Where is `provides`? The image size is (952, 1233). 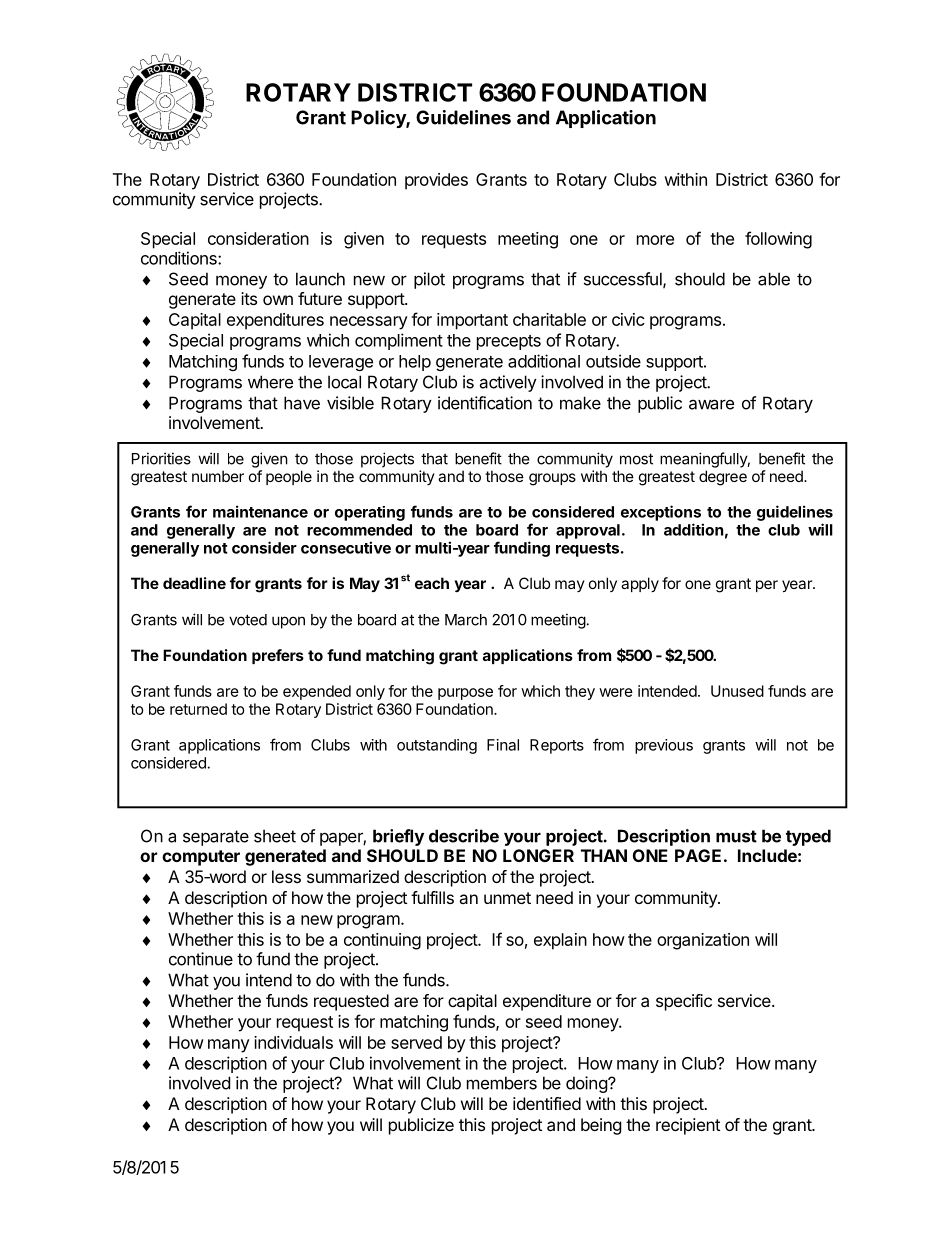
provides is located at coordinates (436, 181).
